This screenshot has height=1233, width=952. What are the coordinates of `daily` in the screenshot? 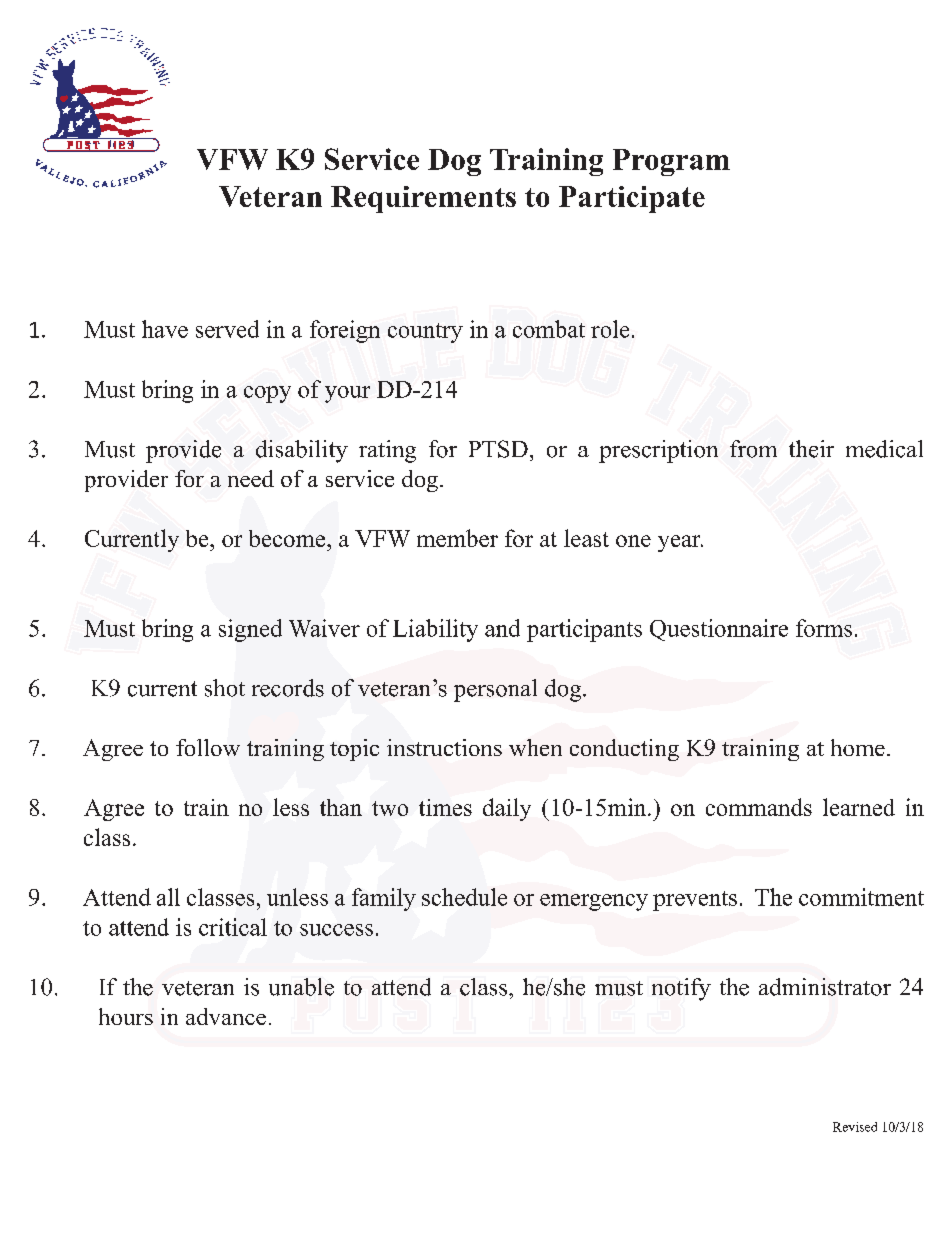 It's located at (507, 809).
